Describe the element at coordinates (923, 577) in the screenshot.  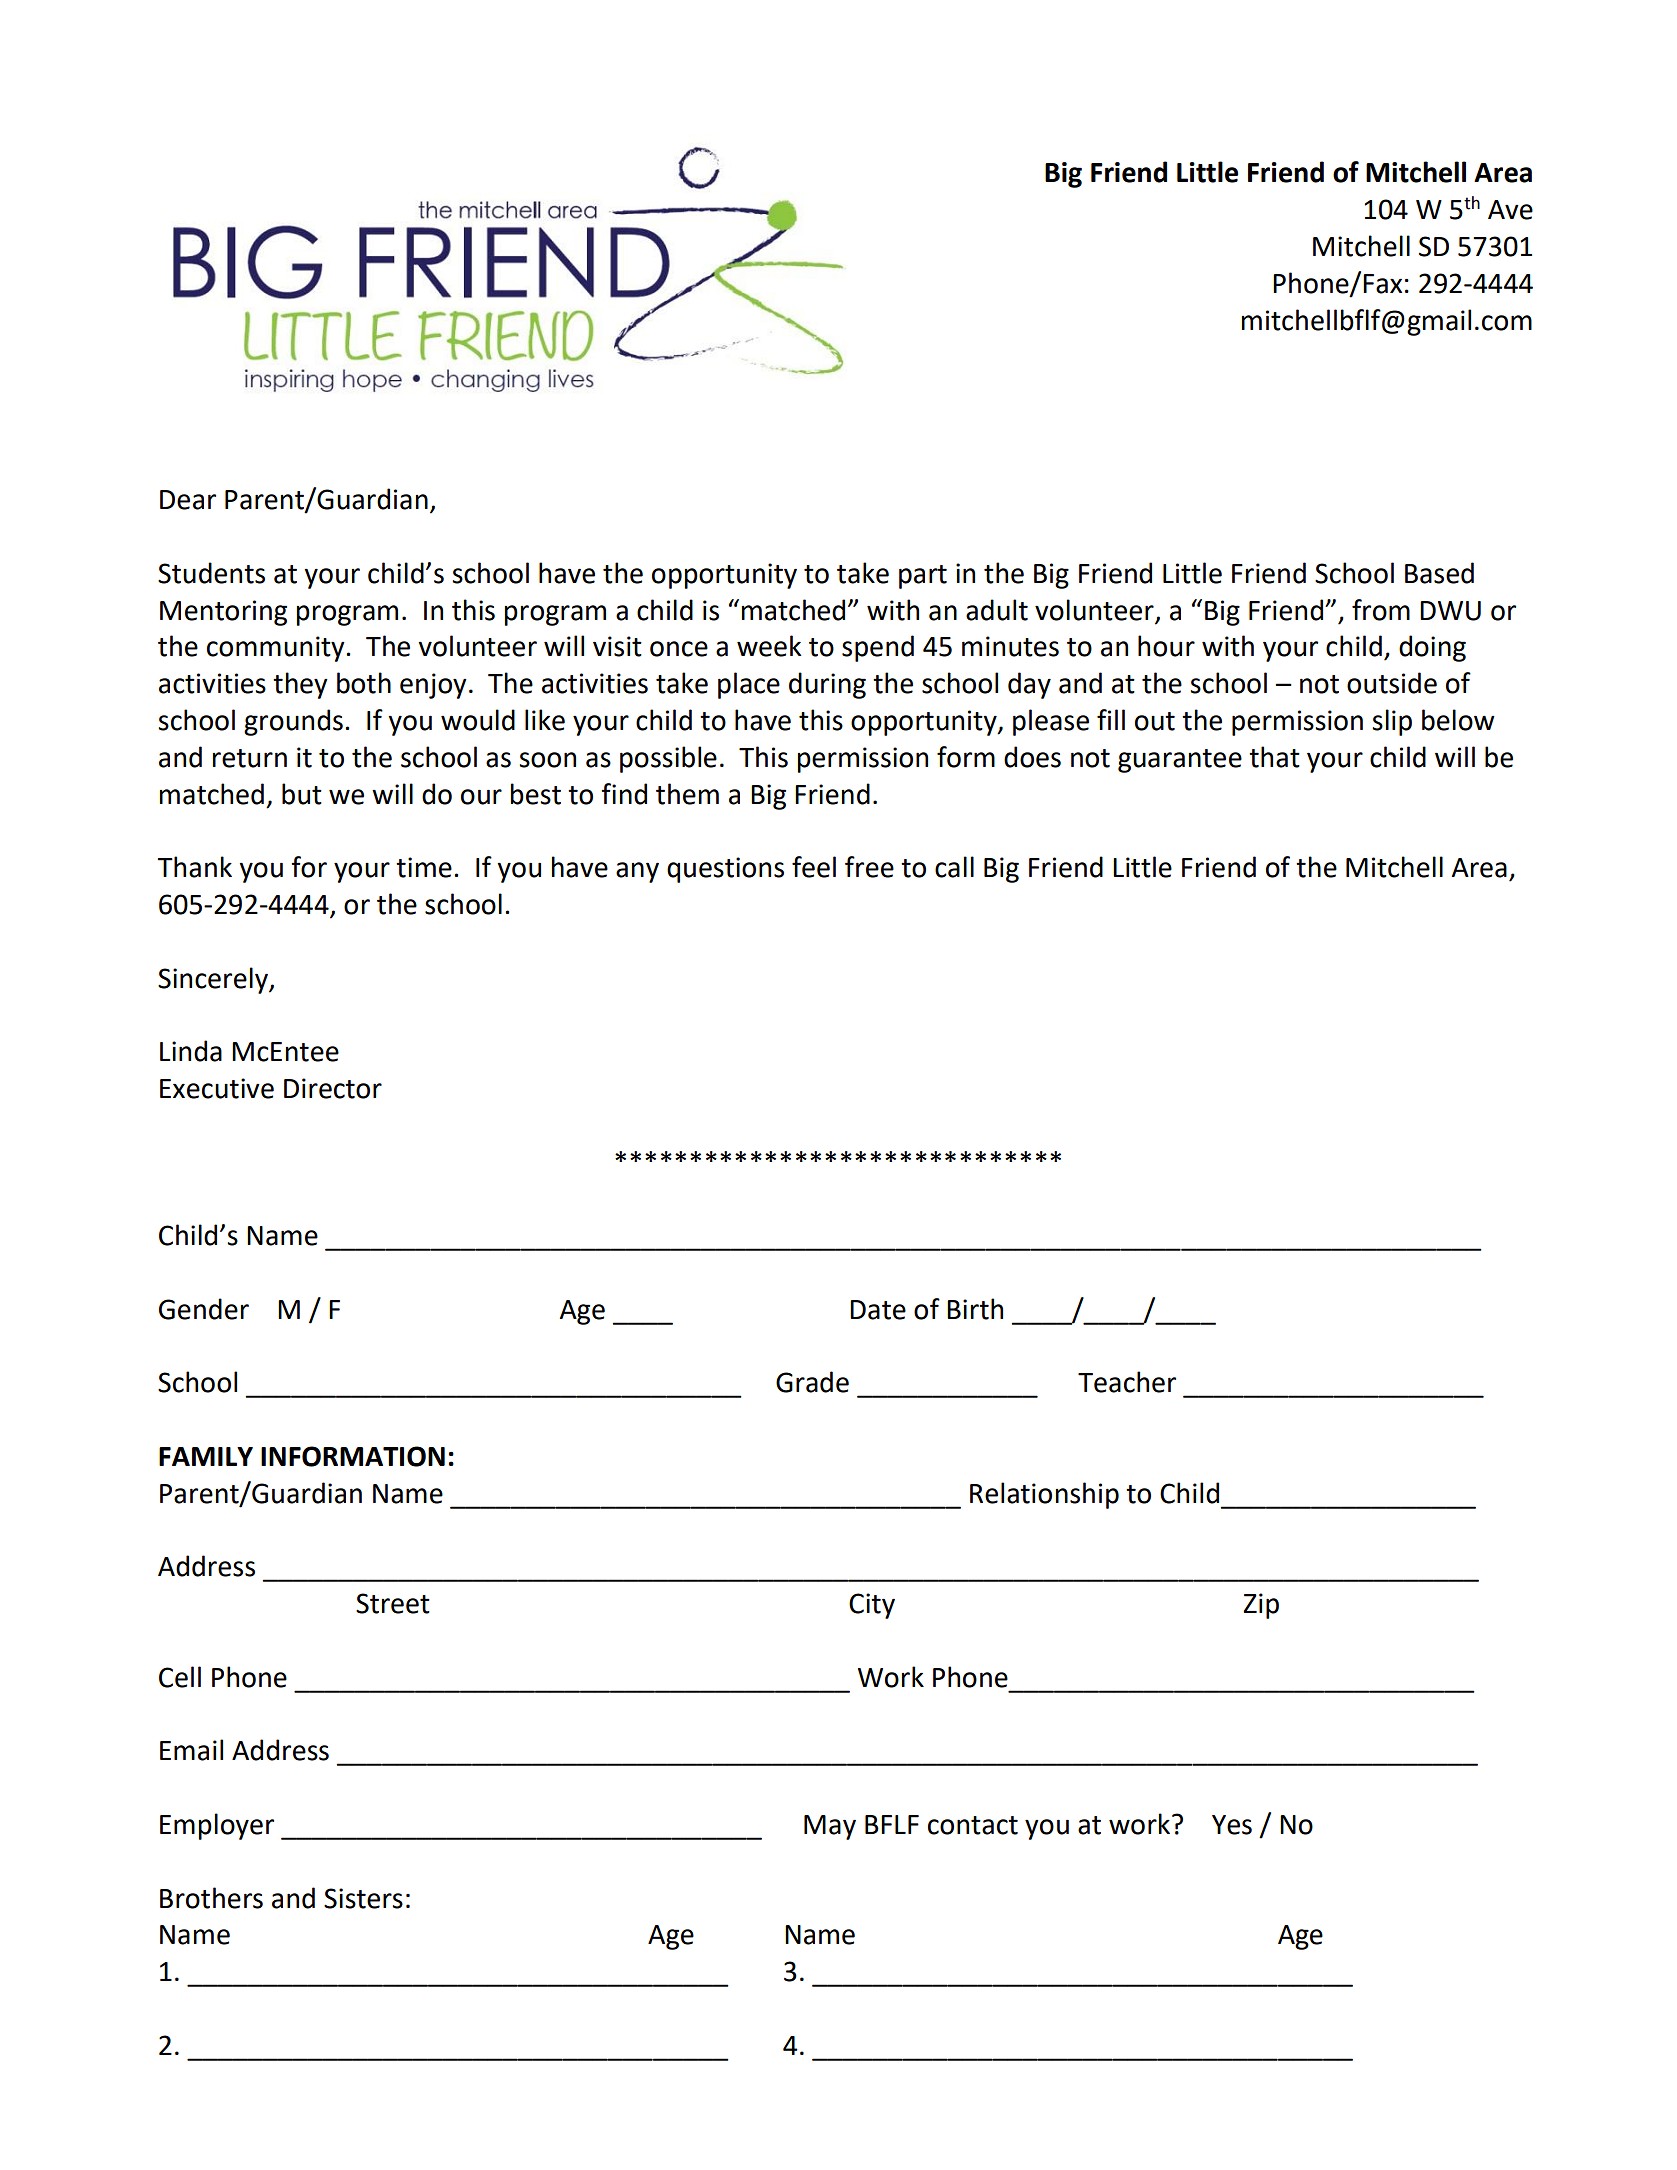
I see `part` at that location.
